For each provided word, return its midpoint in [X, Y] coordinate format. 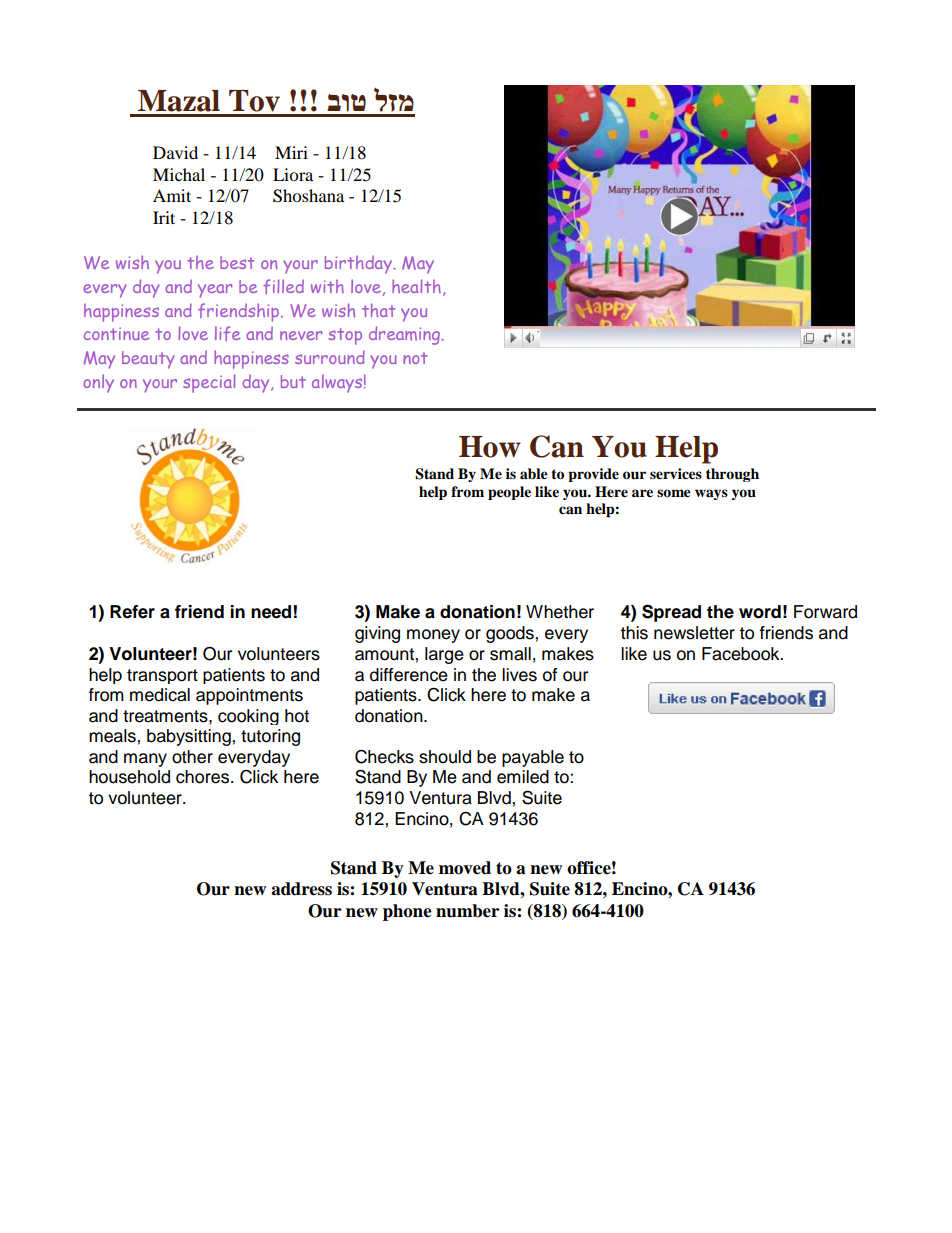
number [467, 911]
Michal [179, 174]
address [301, 889]
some [674, 493]
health [416, 286]
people [509, 493]
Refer [132, 612]
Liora [293, 174]
